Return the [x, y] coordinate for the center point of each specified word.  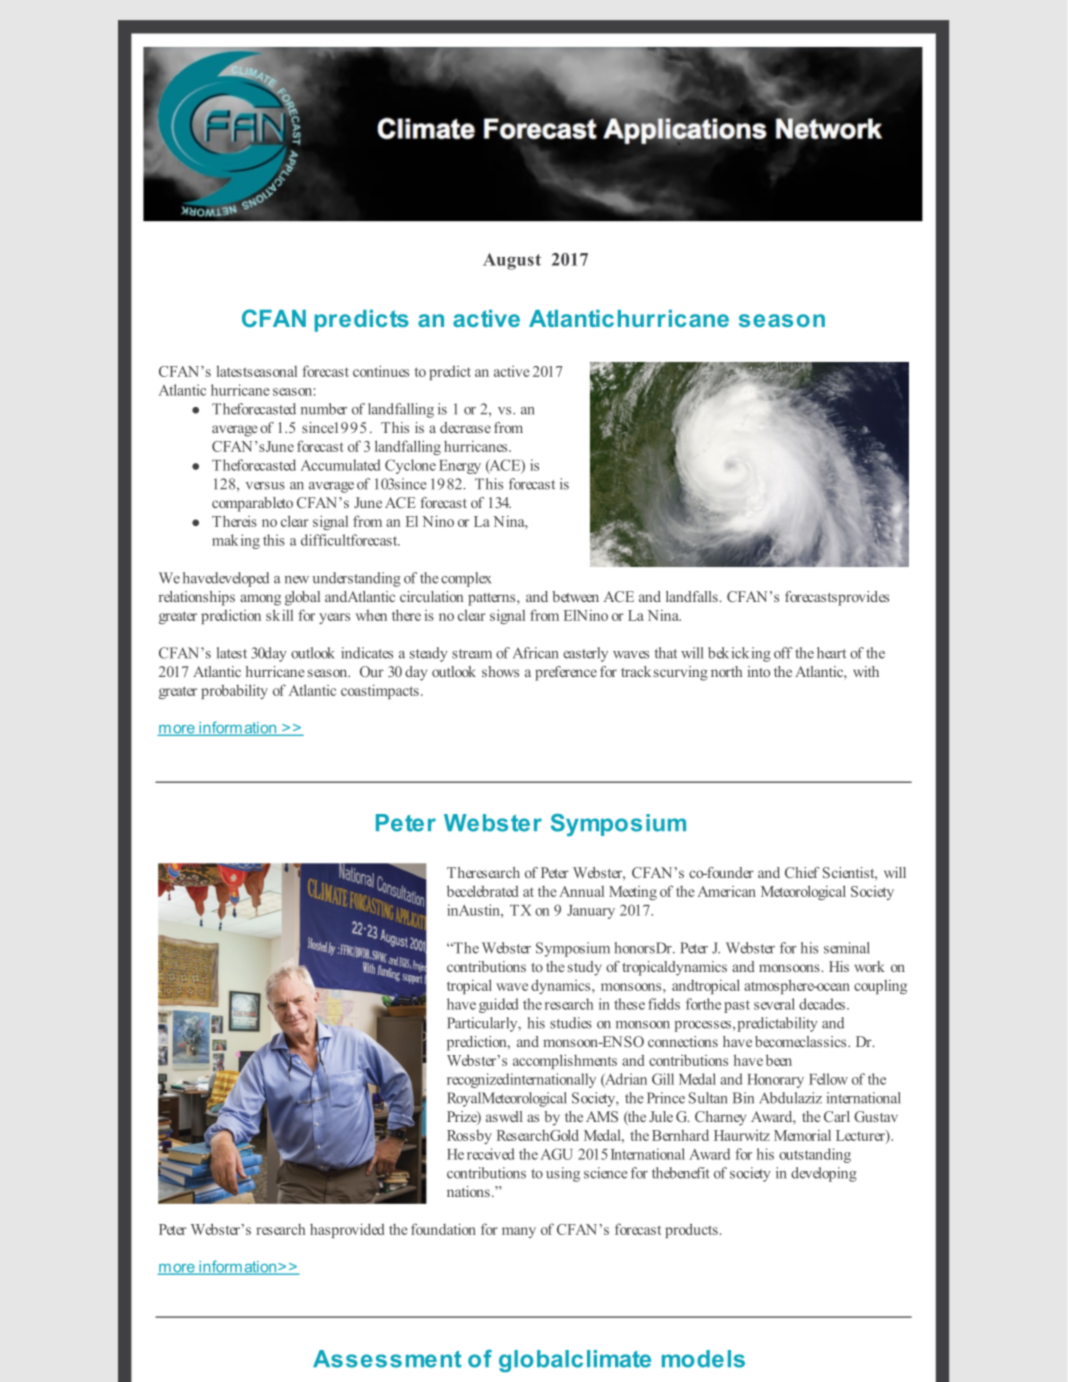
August [512, 261]
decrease [465, 427]
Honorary [775, 1081]
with [866, 671]
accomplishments [565, 1061]
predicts [361, 321]
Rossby [469, 1137]
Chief [802, 872]
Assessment [387, 1359]
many [519, 1232]
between [575, 596]
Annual [581, 891]
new [297, 580]
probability [234, 691]
